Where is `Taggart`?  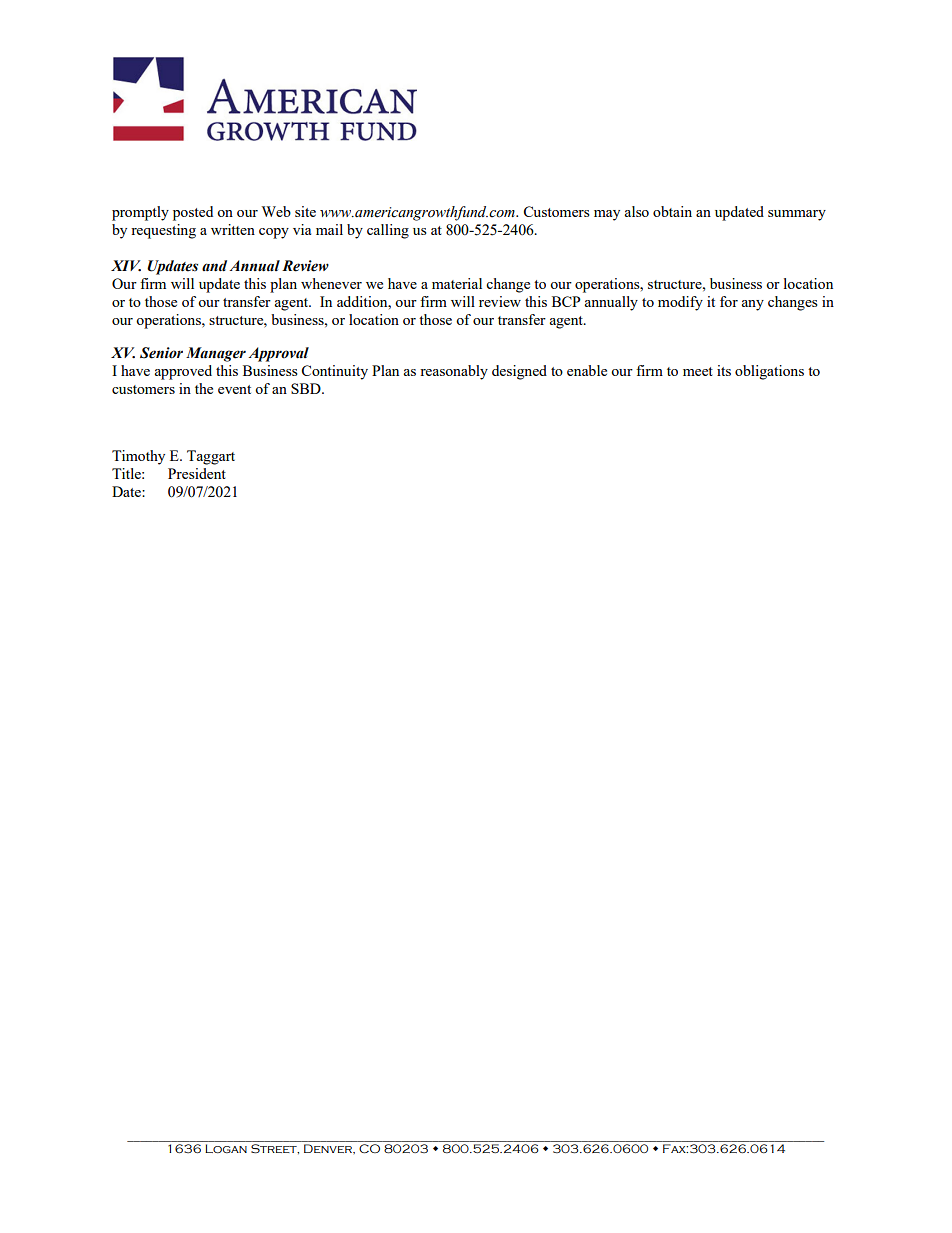
Taggart is located at coordinates (211, 457).
